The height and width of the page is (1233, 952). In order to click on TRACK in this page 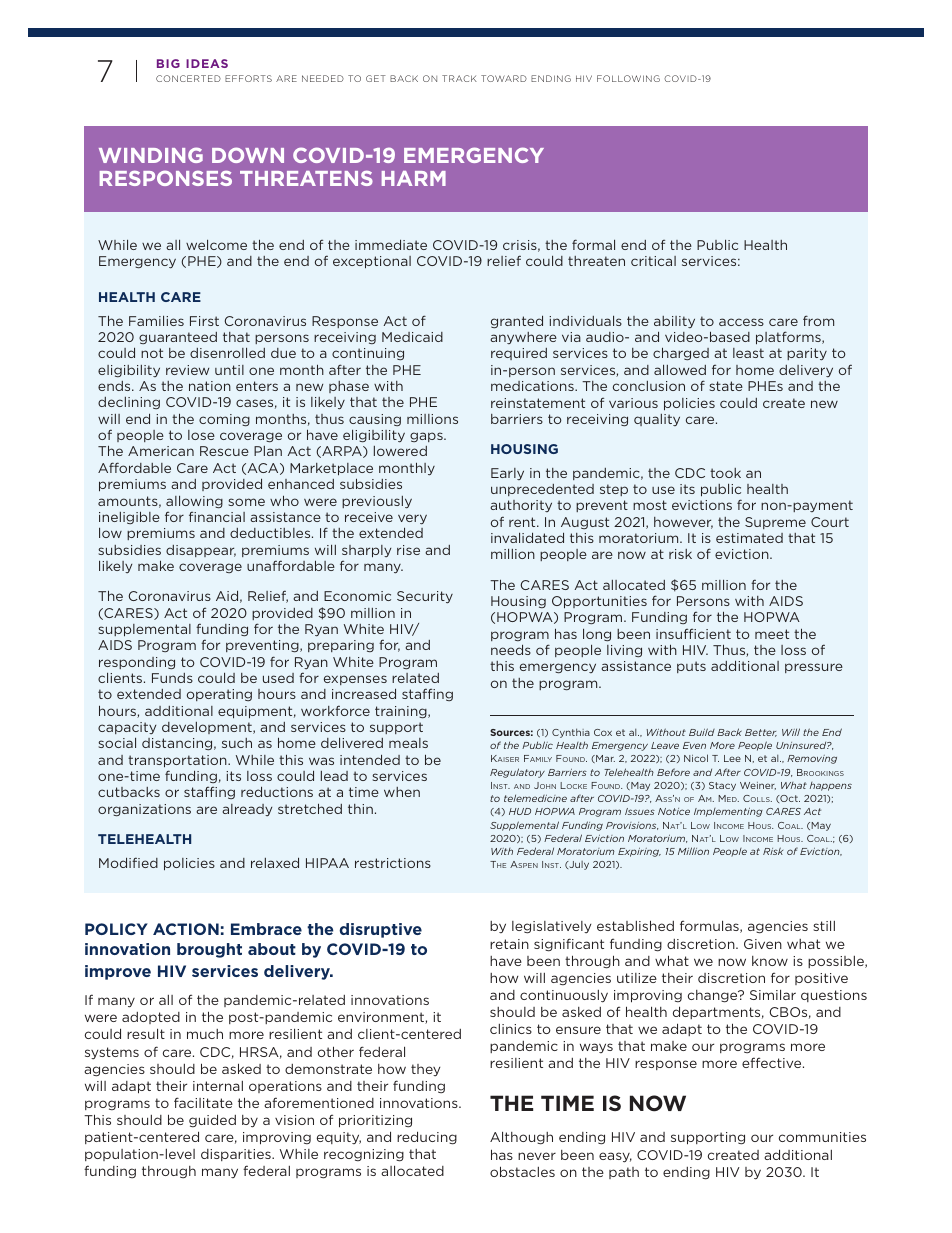, I will do `click(459, 78)`.
